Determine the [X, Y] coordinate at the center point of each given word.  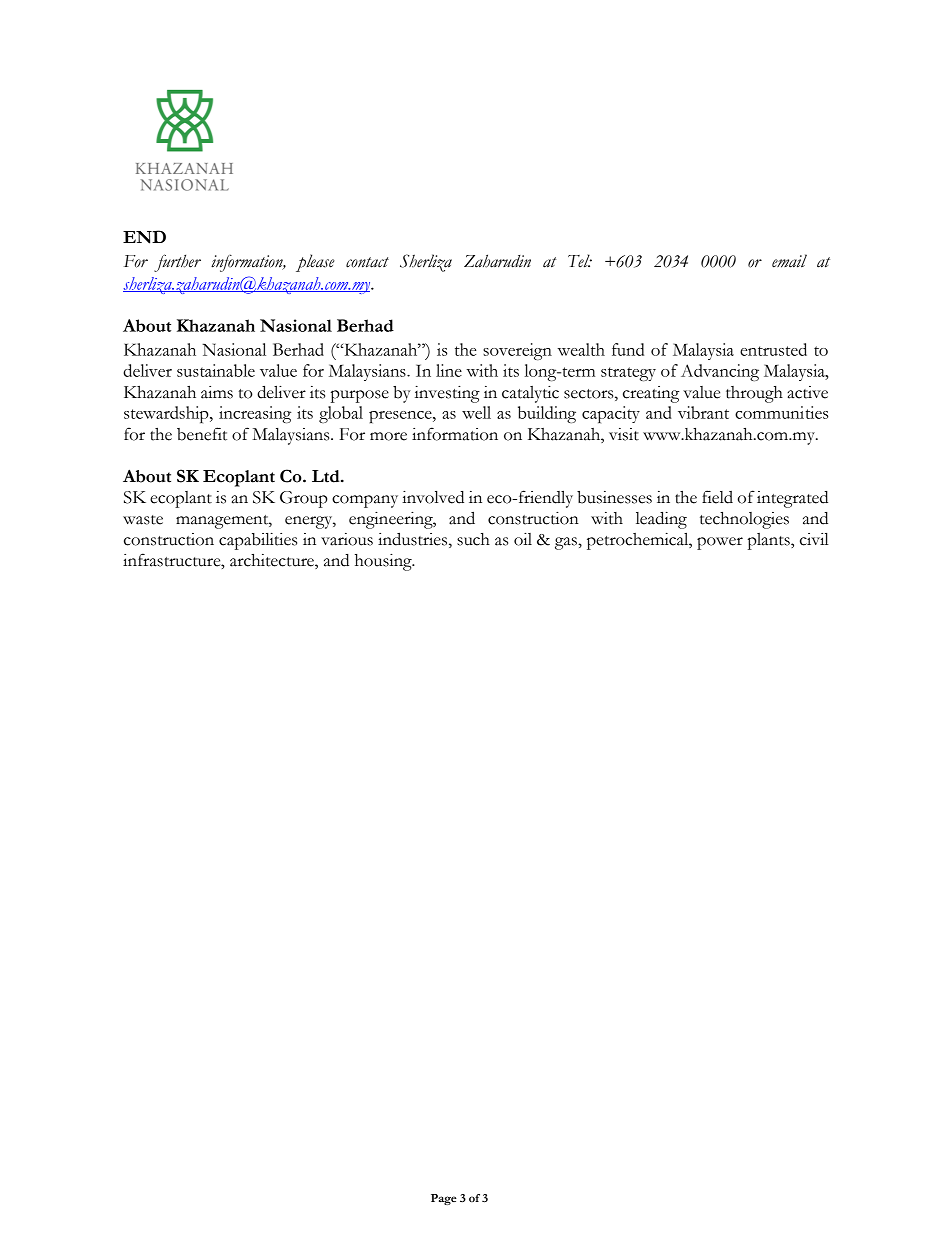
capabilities [258, 541]
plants [770, 541]
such [473, 539]
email [789, 261]
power [720, 543]
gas [567, 543]
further [177, 263]
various [347, 539]
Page [444, 1199]
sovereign [517, 351]
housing [384, 562]
